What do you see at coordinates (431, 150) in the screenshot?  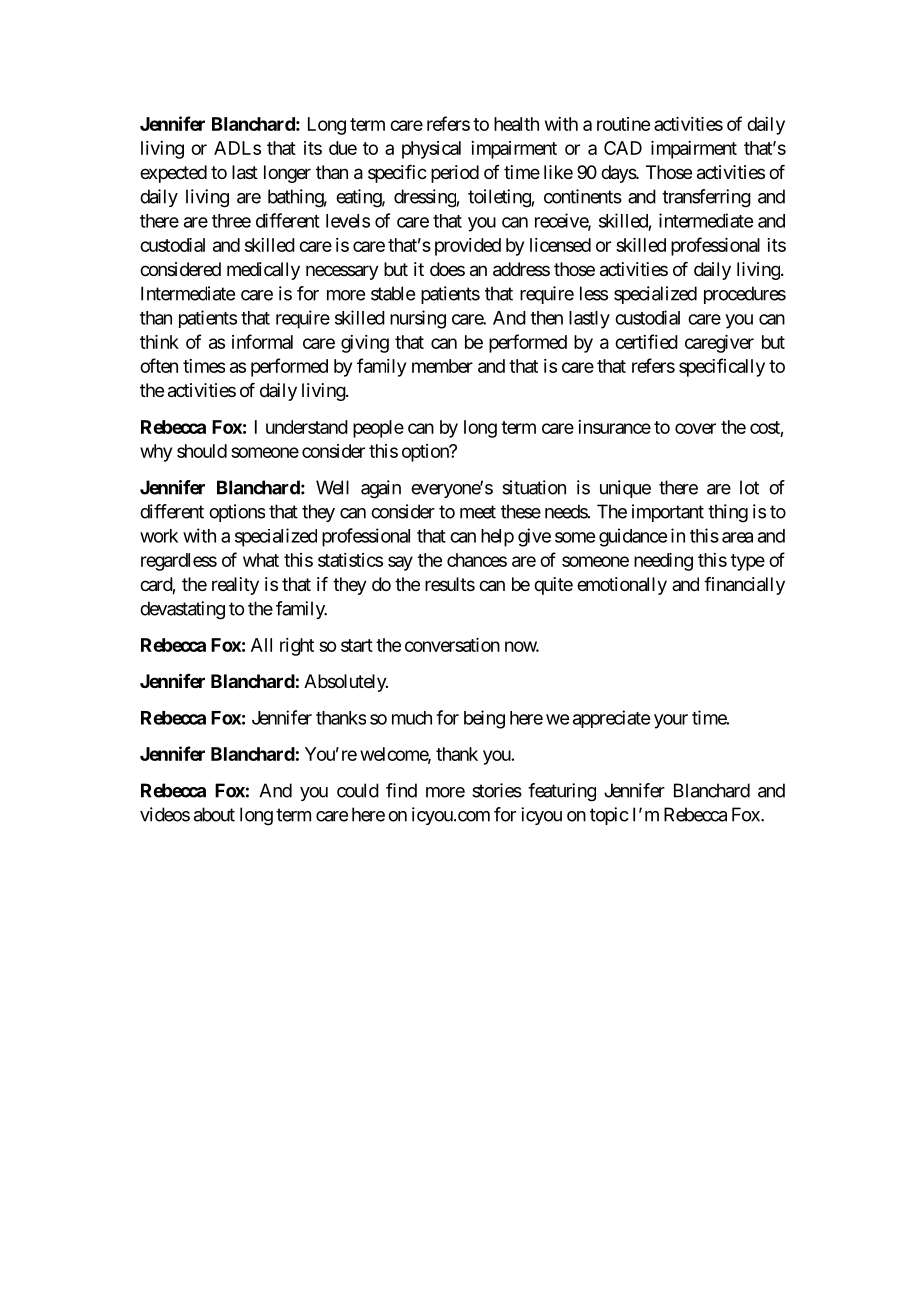 I see `physical` at bounding box center [431, 150].
